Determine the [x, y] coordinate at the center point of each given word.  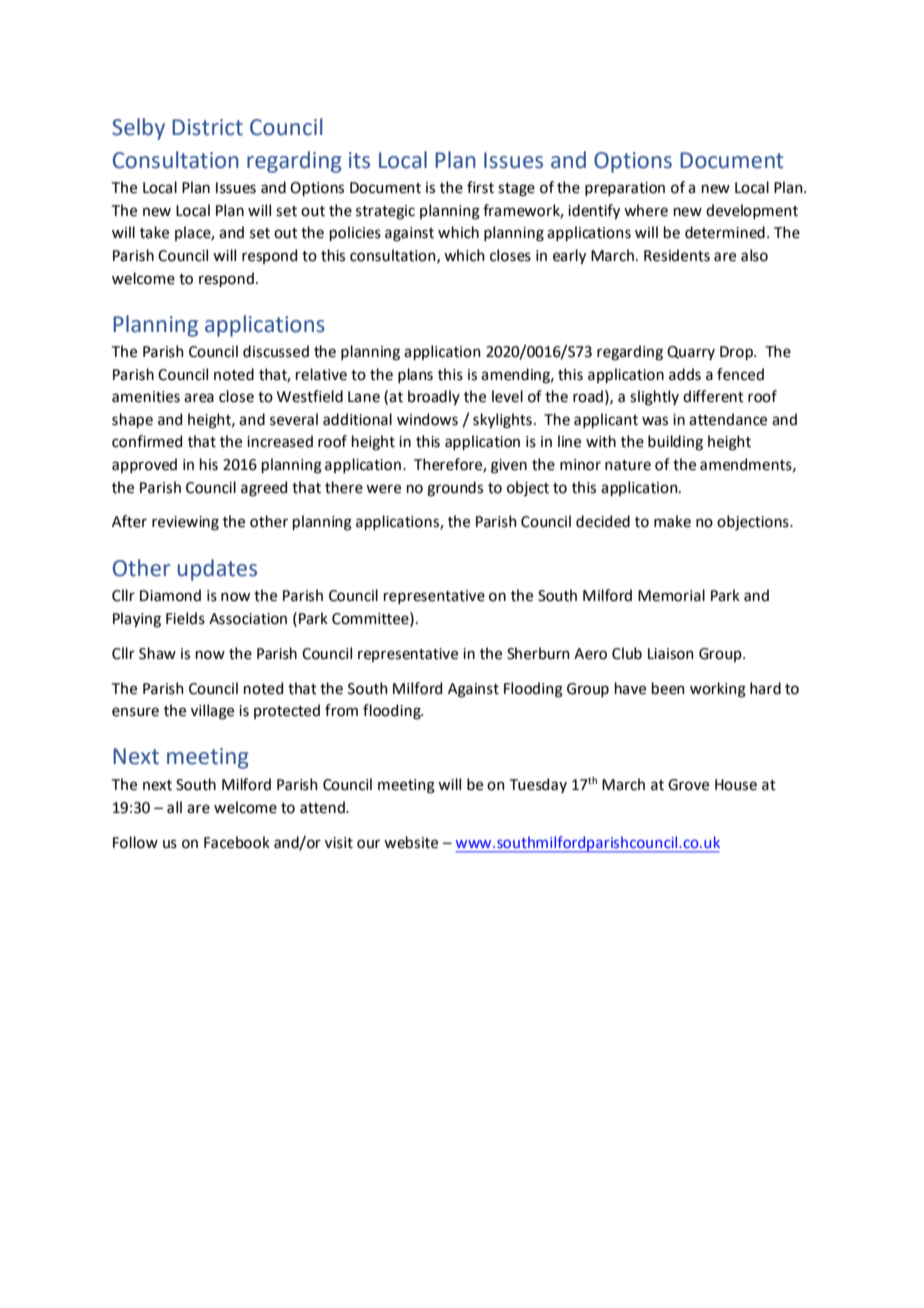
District [207, 127]
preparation [625, 189]
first [480, 187]
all [174, 807]
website [411, 842]
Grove [688, 785]
